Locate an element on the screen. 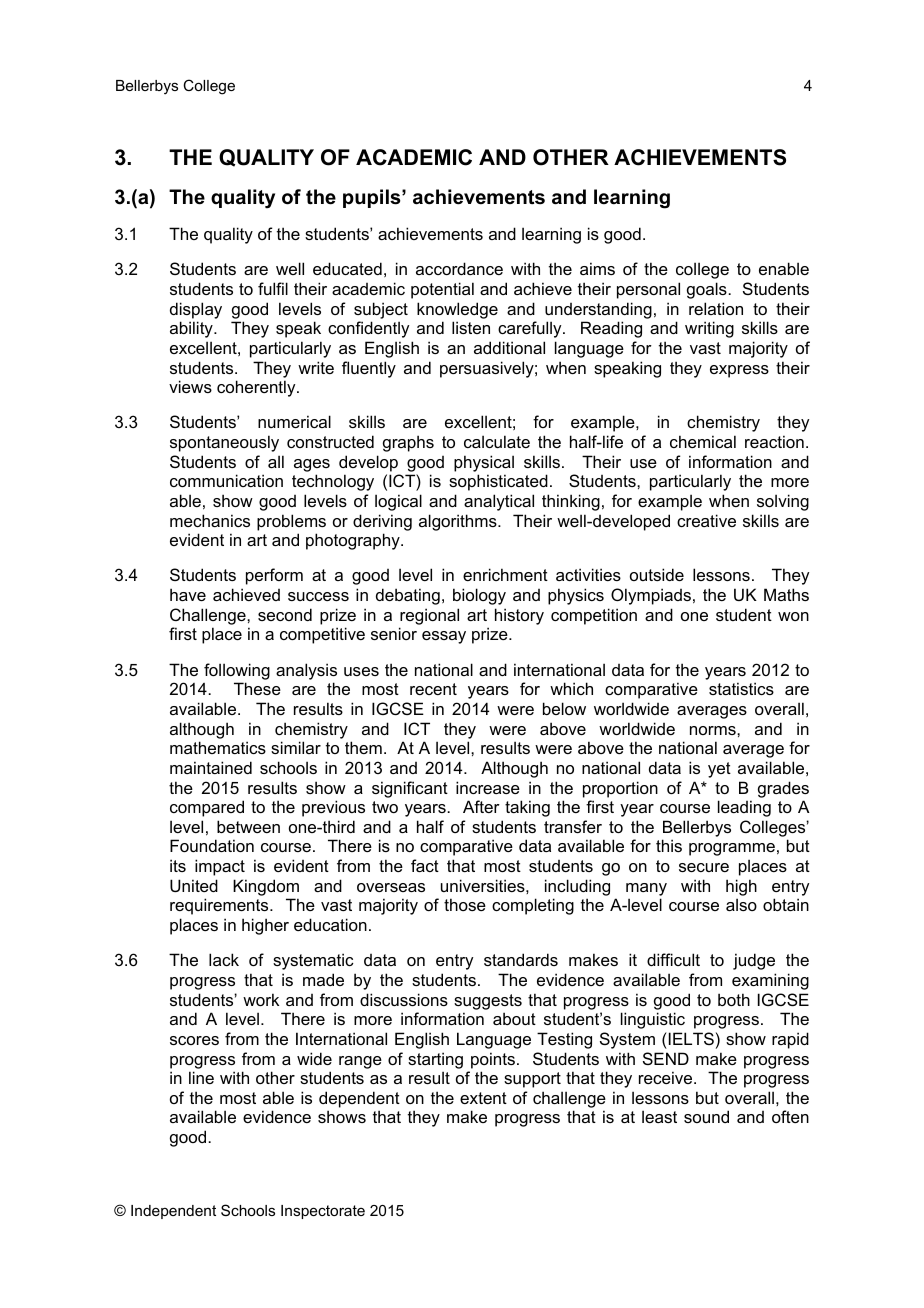  essay is located at coordinates (444, 637).
